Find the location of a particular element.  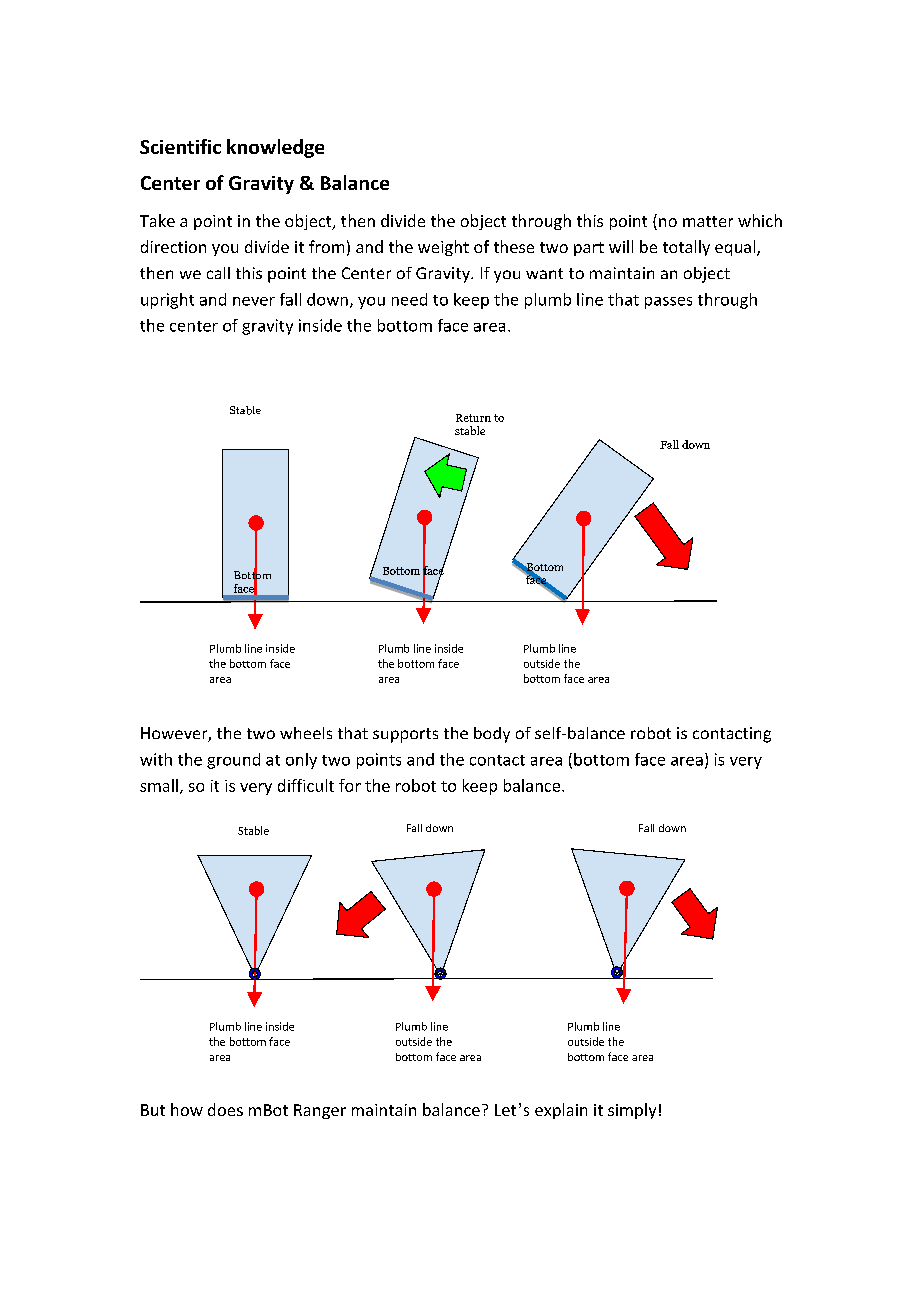

Return is located at coordinates (473, 418).
